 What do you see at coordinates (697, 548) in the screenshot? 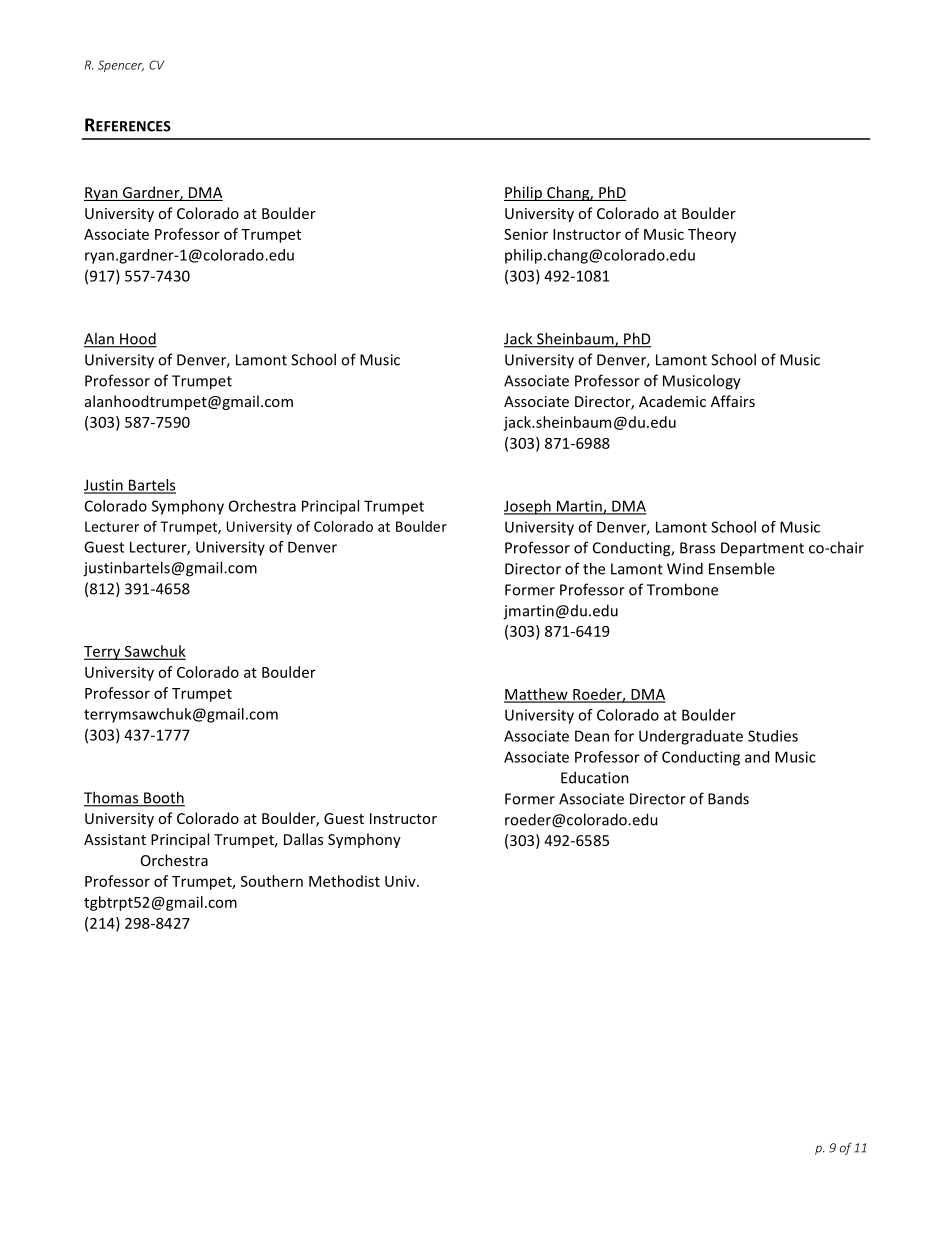
I see `Brass` at bounding box center [697, 548].
